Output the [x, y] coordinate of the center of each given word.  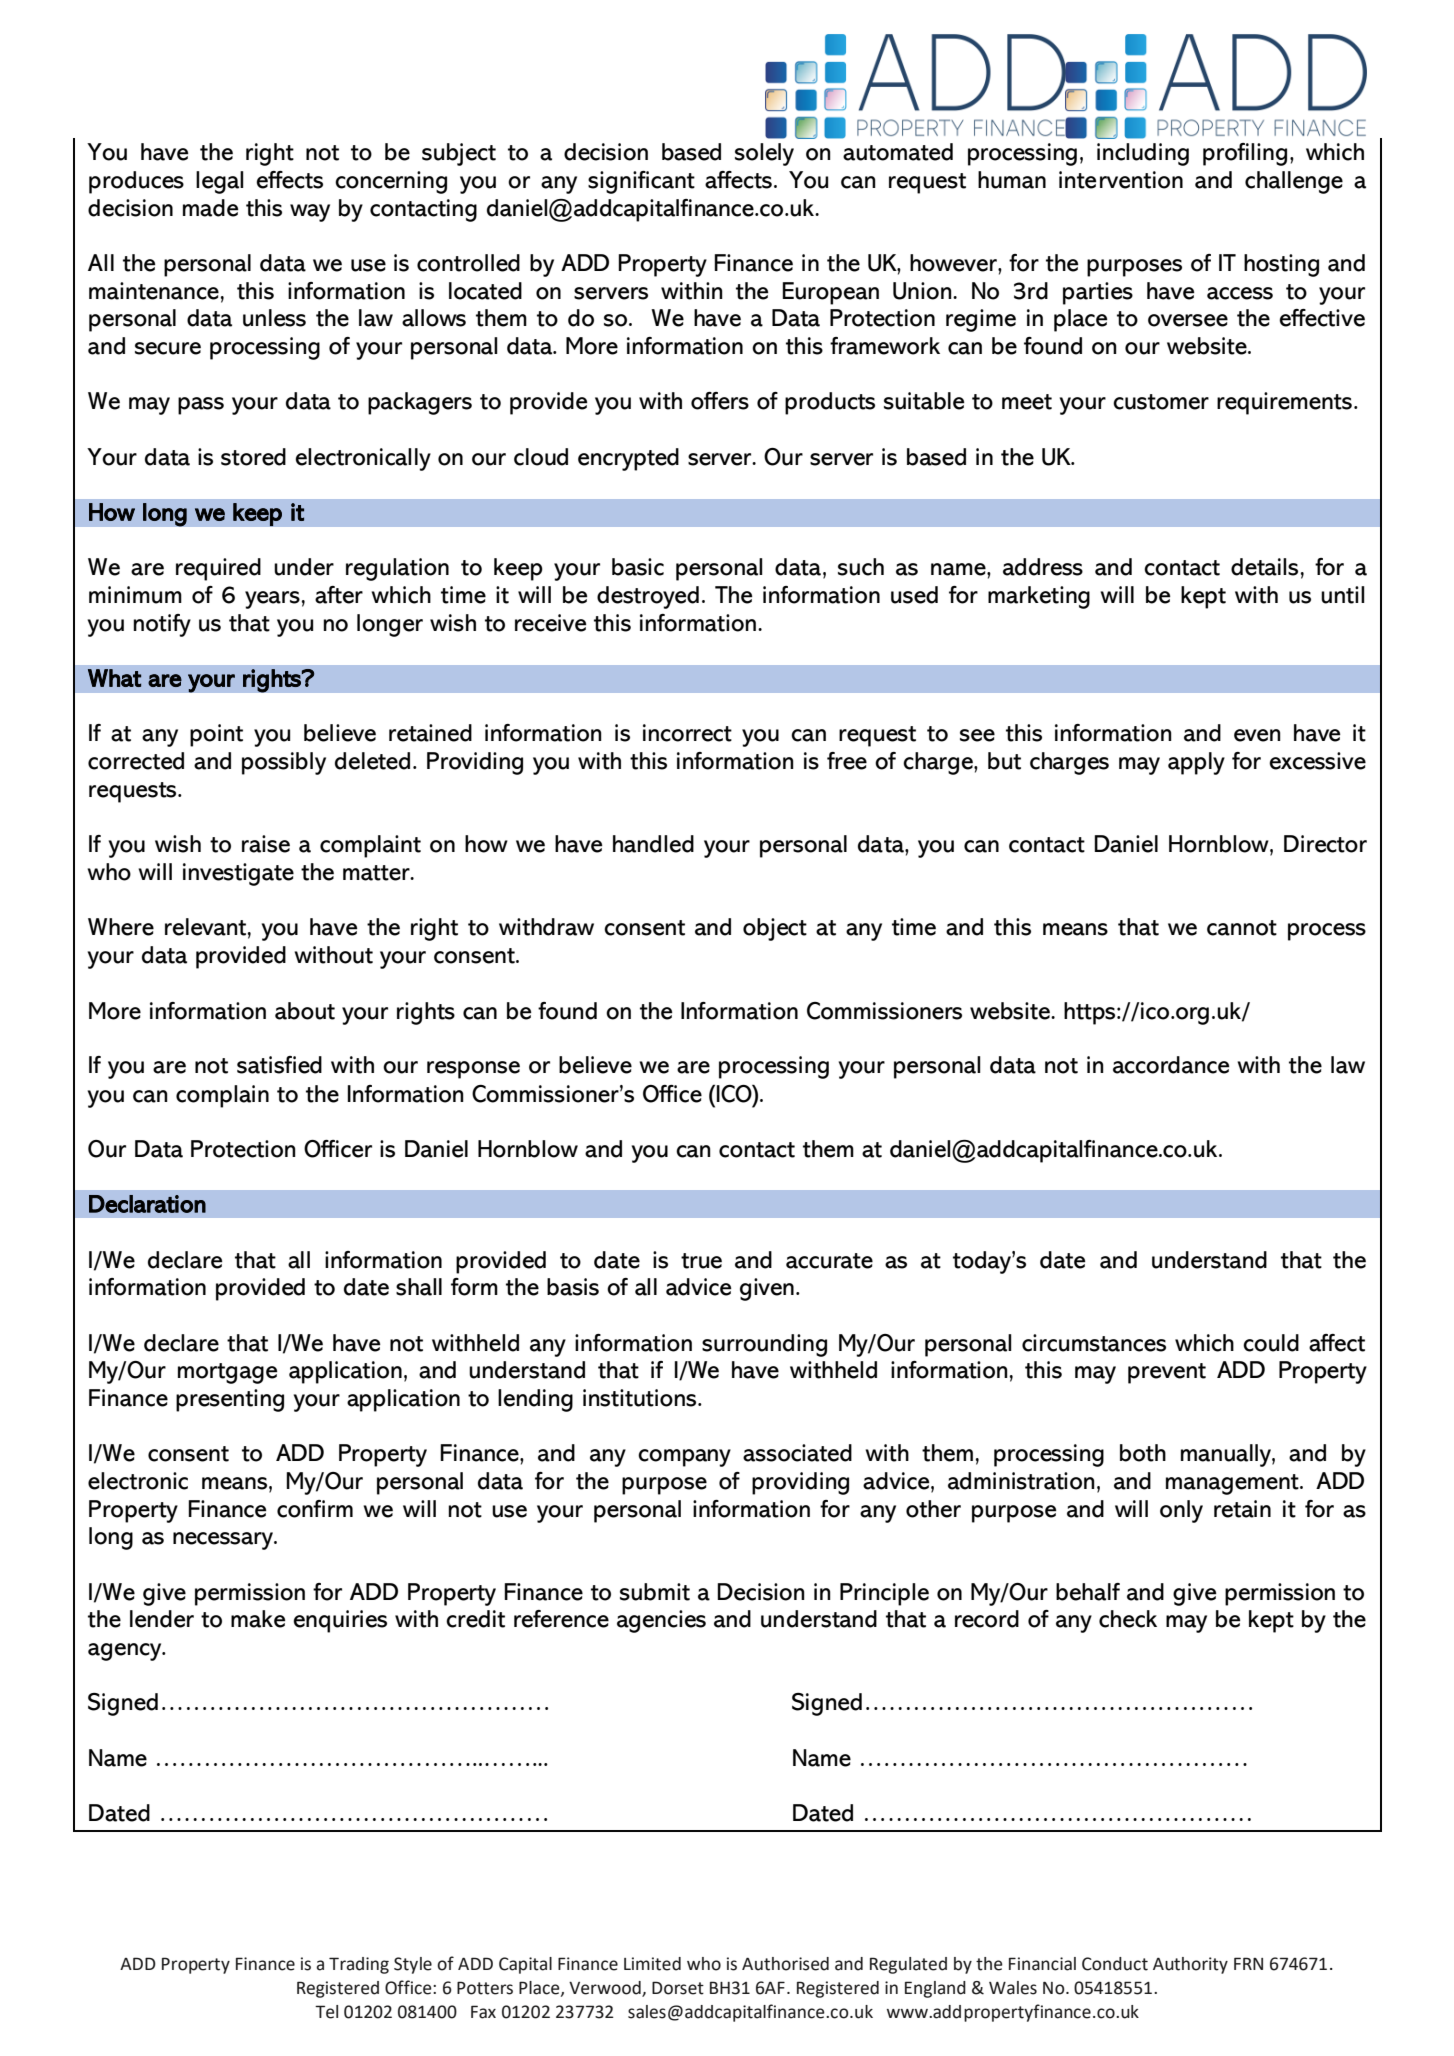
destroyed [648, 597]
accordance [1171, 1065]
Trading [359, 1965]
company [684, 1458]
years [272, 600]
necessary [224, 1541]
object [775, 929]
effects [289, 180]
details [1264, 567]
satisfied [279, 1065]
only [1181, 1511]
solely [764, 154]
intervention [1121, 180]
